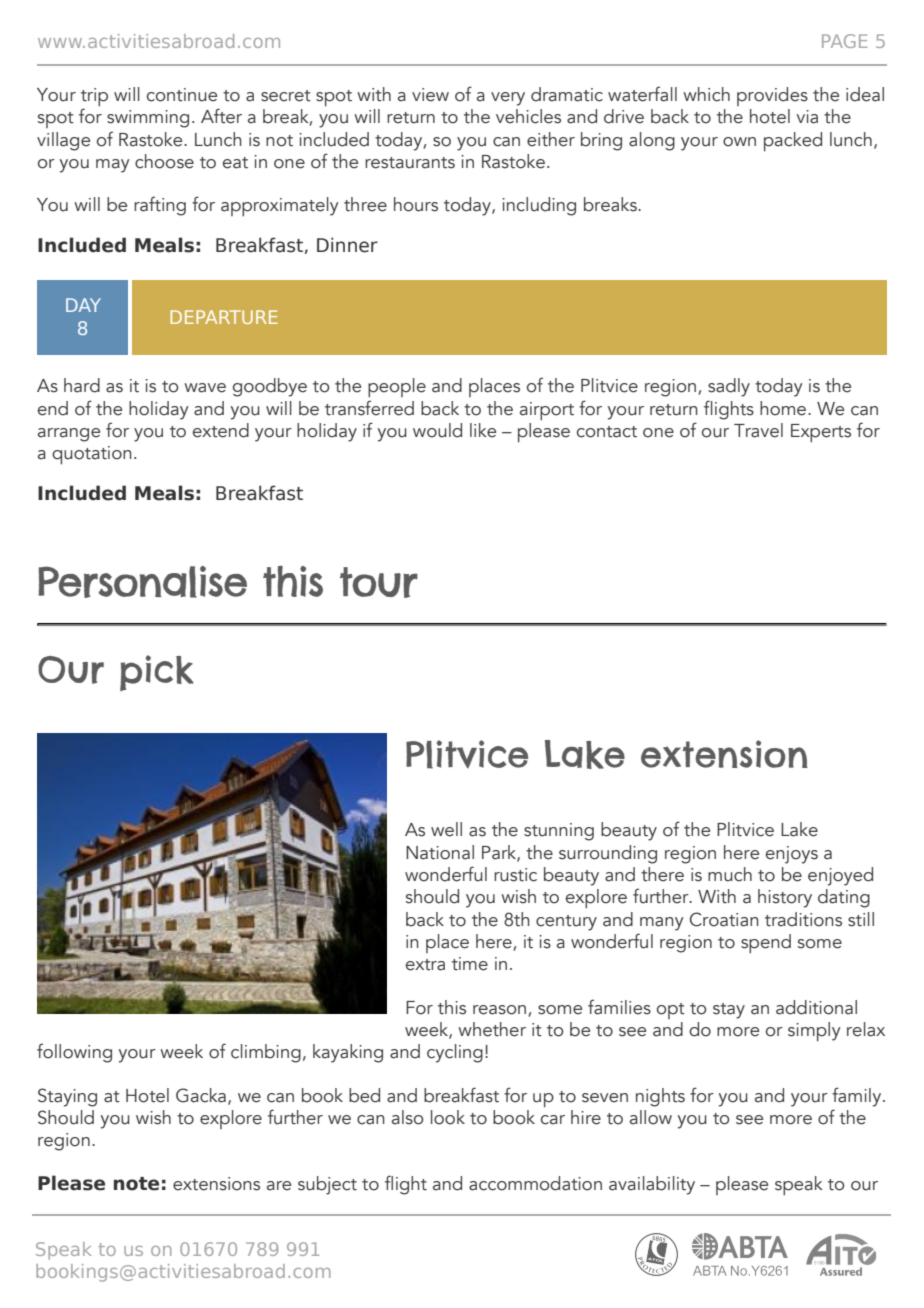 This document has width=924, height=1308. I want to click on look, so click(448, 1117).
